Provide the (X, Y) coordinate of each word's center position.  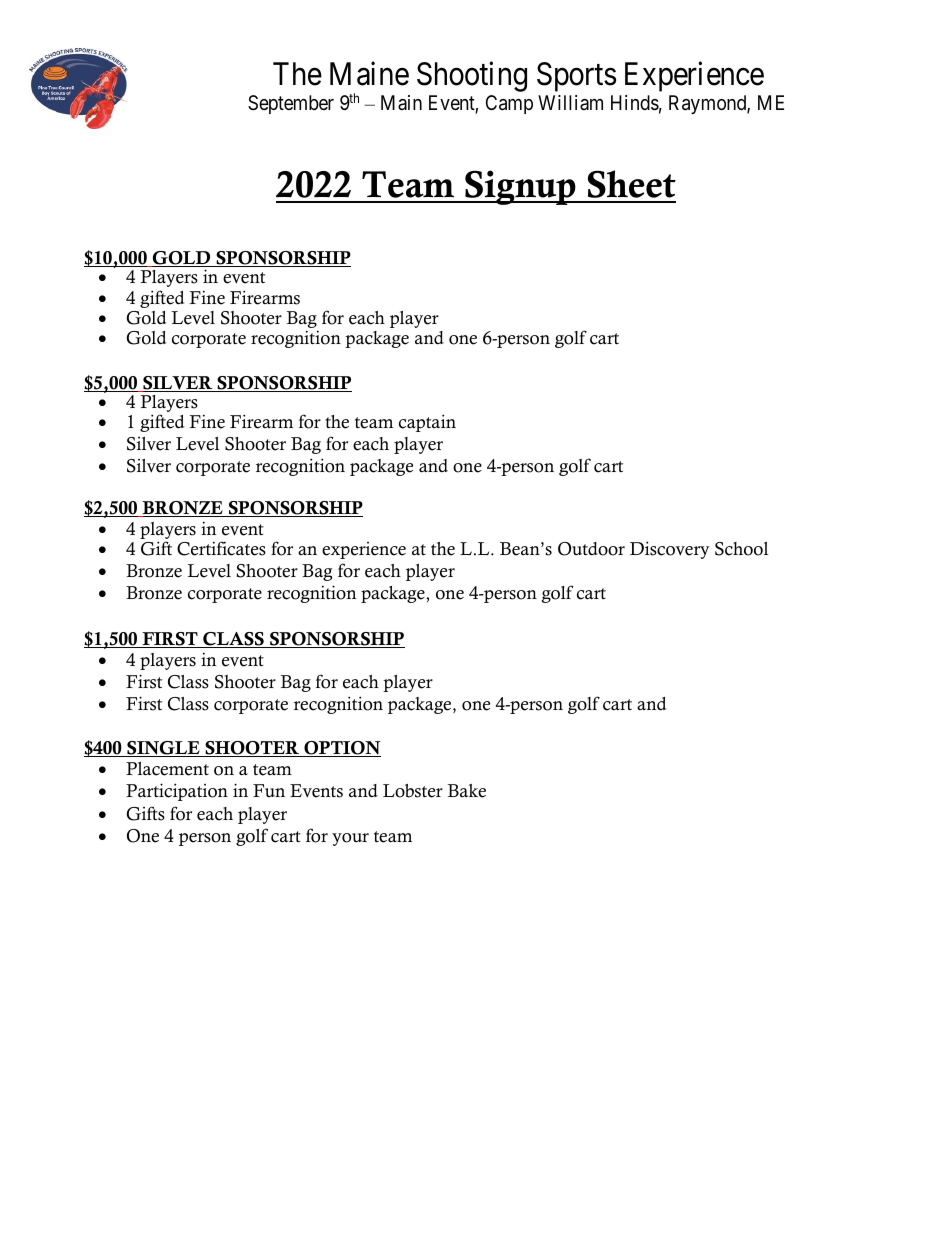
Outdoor (591, 549)
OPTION (341, 749)
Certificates (221, 548)
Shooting (472, 76)
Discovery (670, 550)
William (570, 102)
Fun (269, 790)
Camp (509, 104)
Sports (576, 77)
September (291, 104)
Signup (520, 187)
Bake (467, 791)
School (741, 549)
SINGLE (163, 749)
